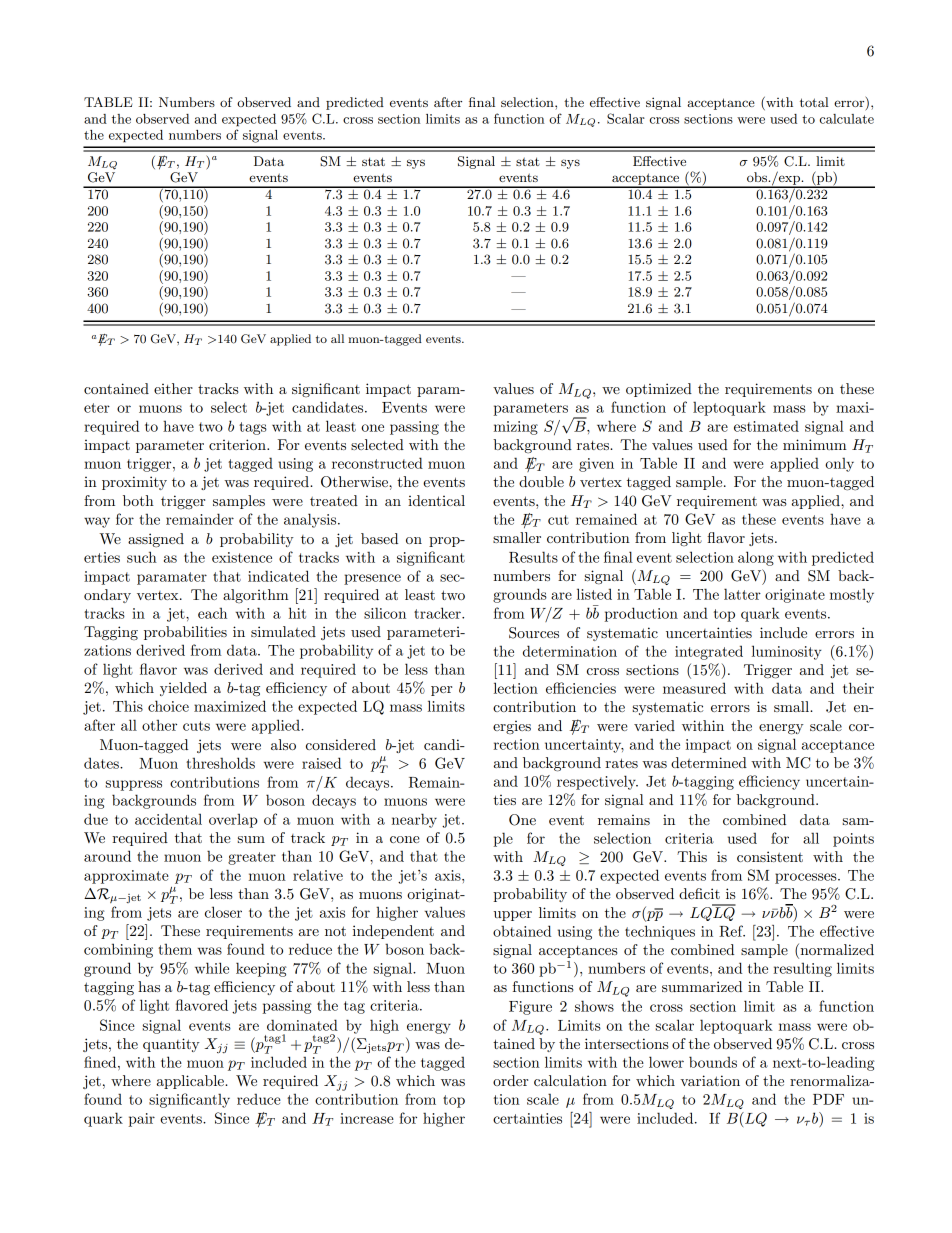 This screenshot has width=952, height=1233. Describe the element at coordinates (847, 119) in the screenshot. I see `calculate` at that location.
